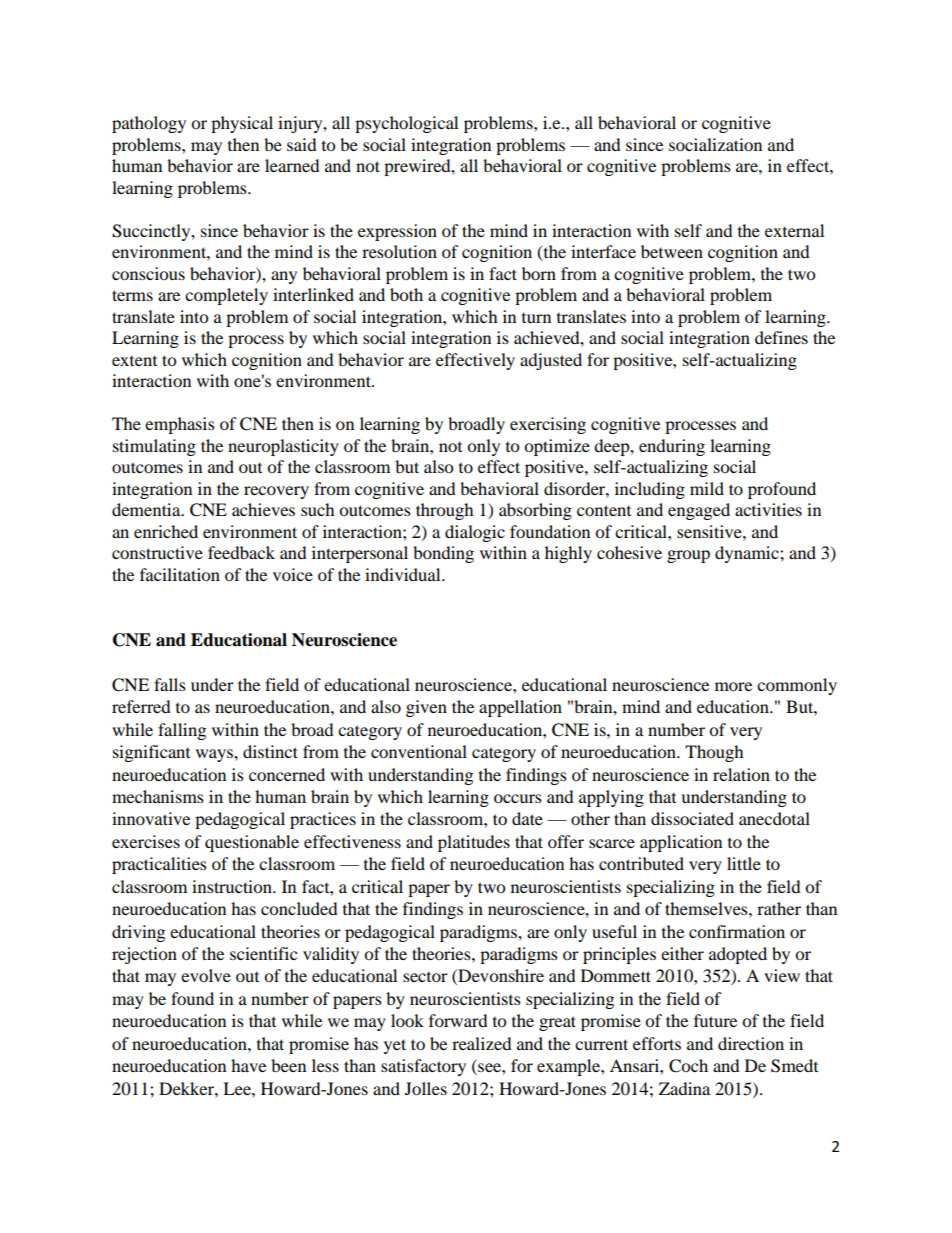 This screenshot has height=1233, width=952. I want to click on adjusted, so click(551, 361).
